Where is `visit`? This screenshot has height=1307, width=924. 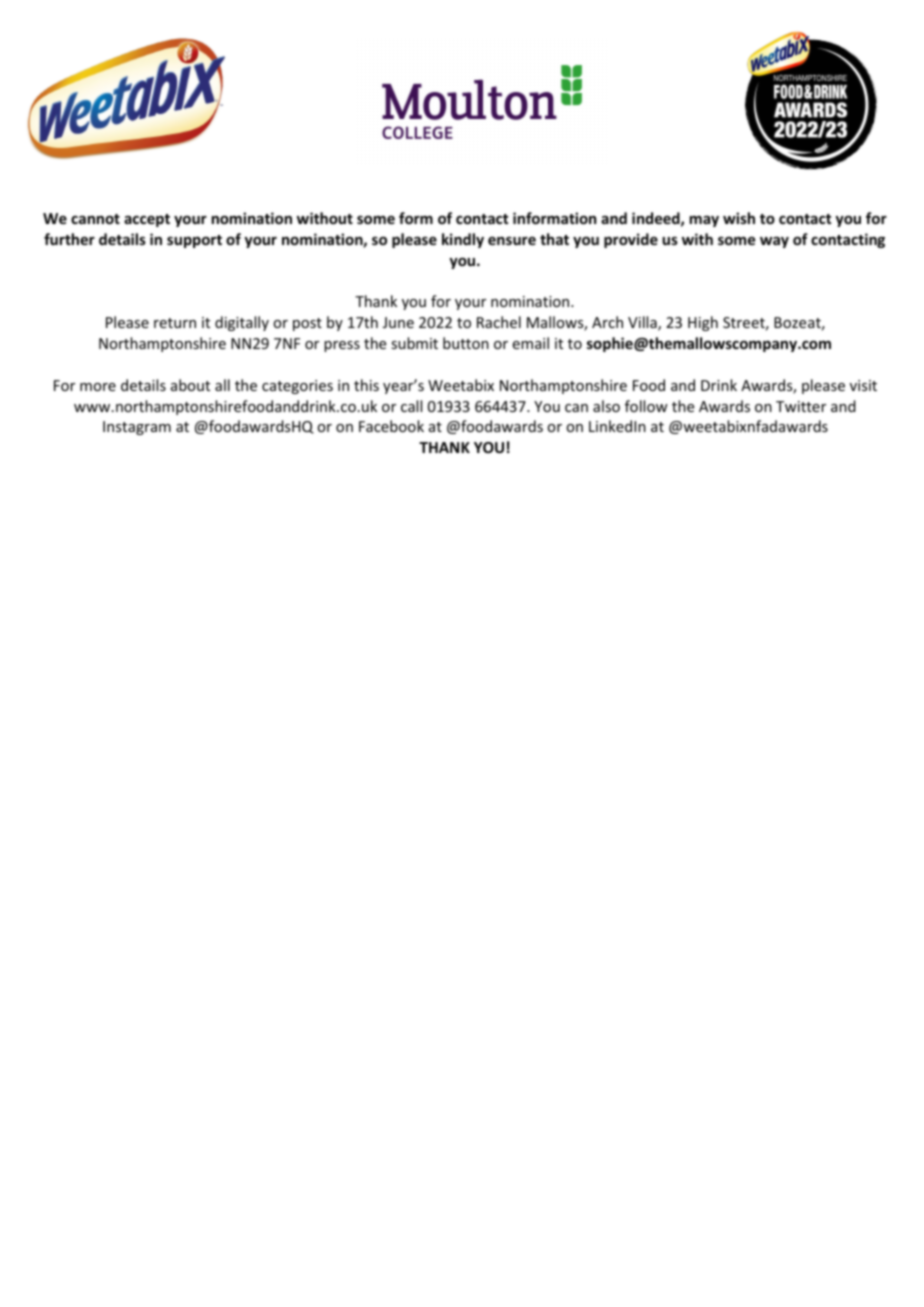 visit is located at coordinates (863, 385).
